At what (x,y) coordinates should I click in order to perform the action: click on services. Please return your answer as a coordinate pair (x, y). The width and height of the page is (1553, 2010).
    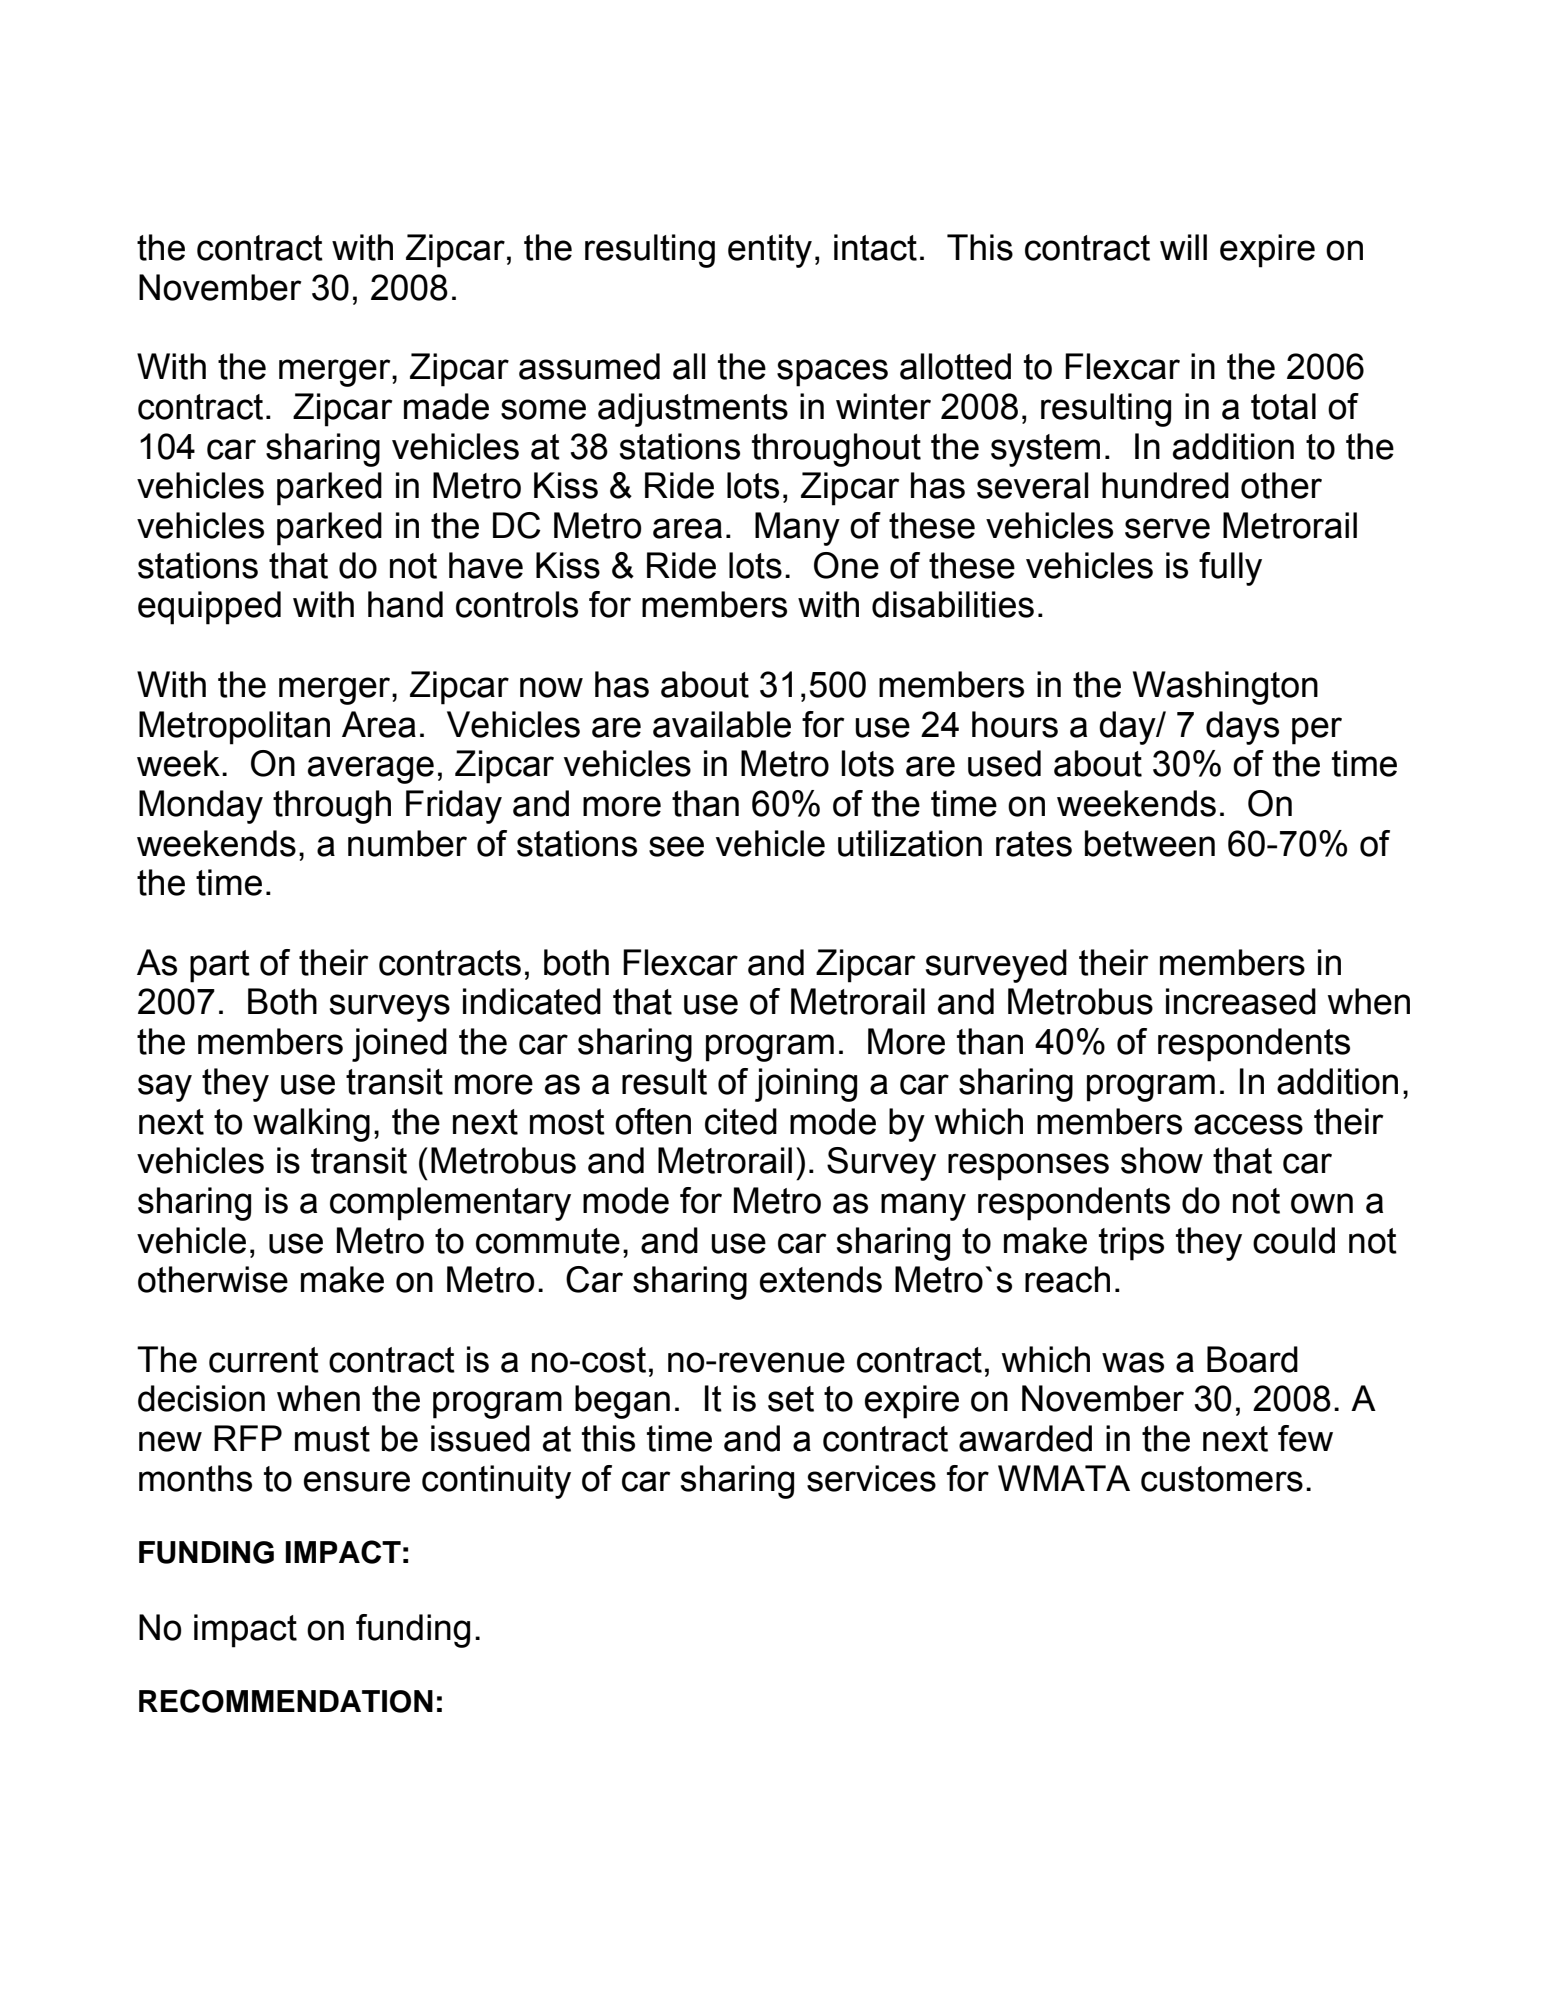
    Looking at the image, I should click on (871, 1478).
